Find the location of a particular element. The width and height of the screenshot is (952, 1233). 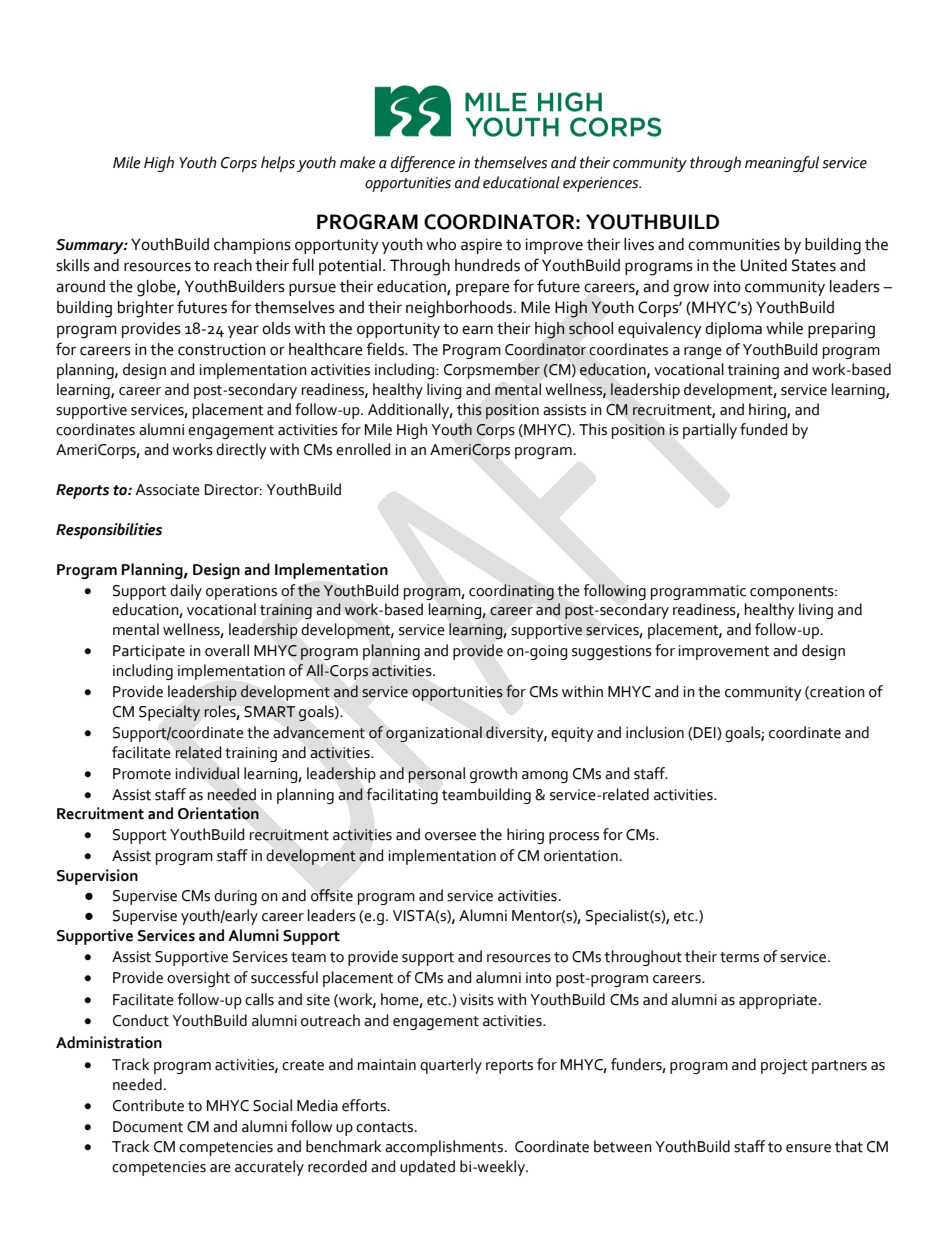

terms is located at coordinates (739, 957).
